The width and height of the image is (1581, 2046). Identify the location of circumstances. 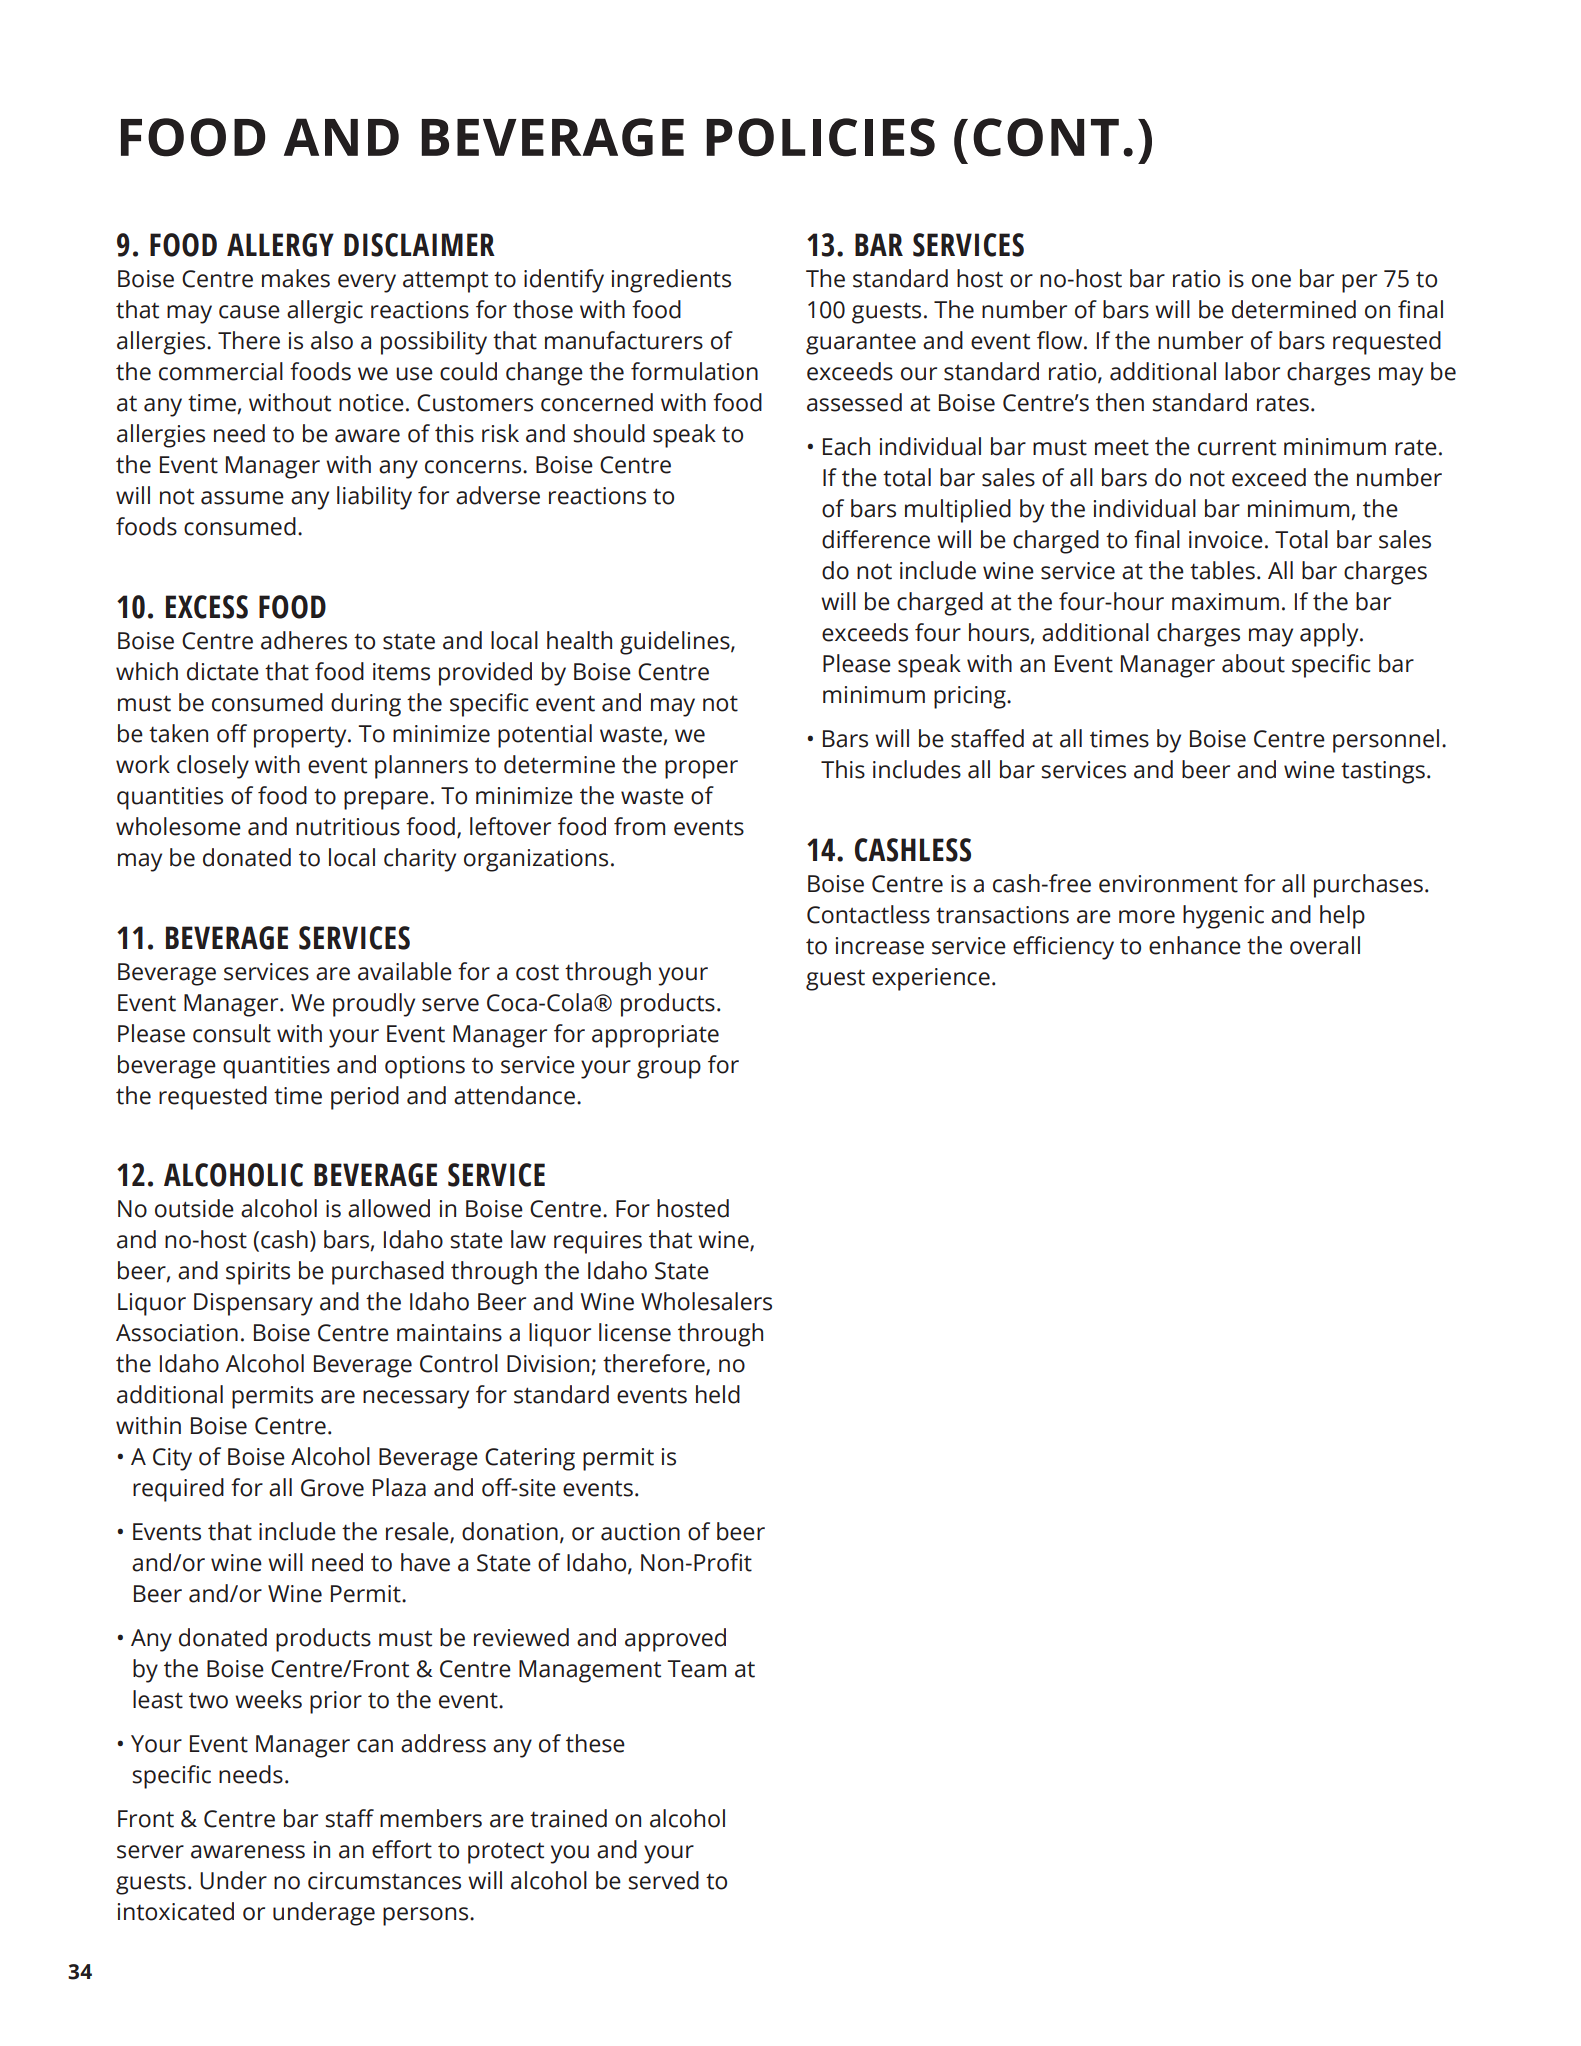
(384, 1881).
